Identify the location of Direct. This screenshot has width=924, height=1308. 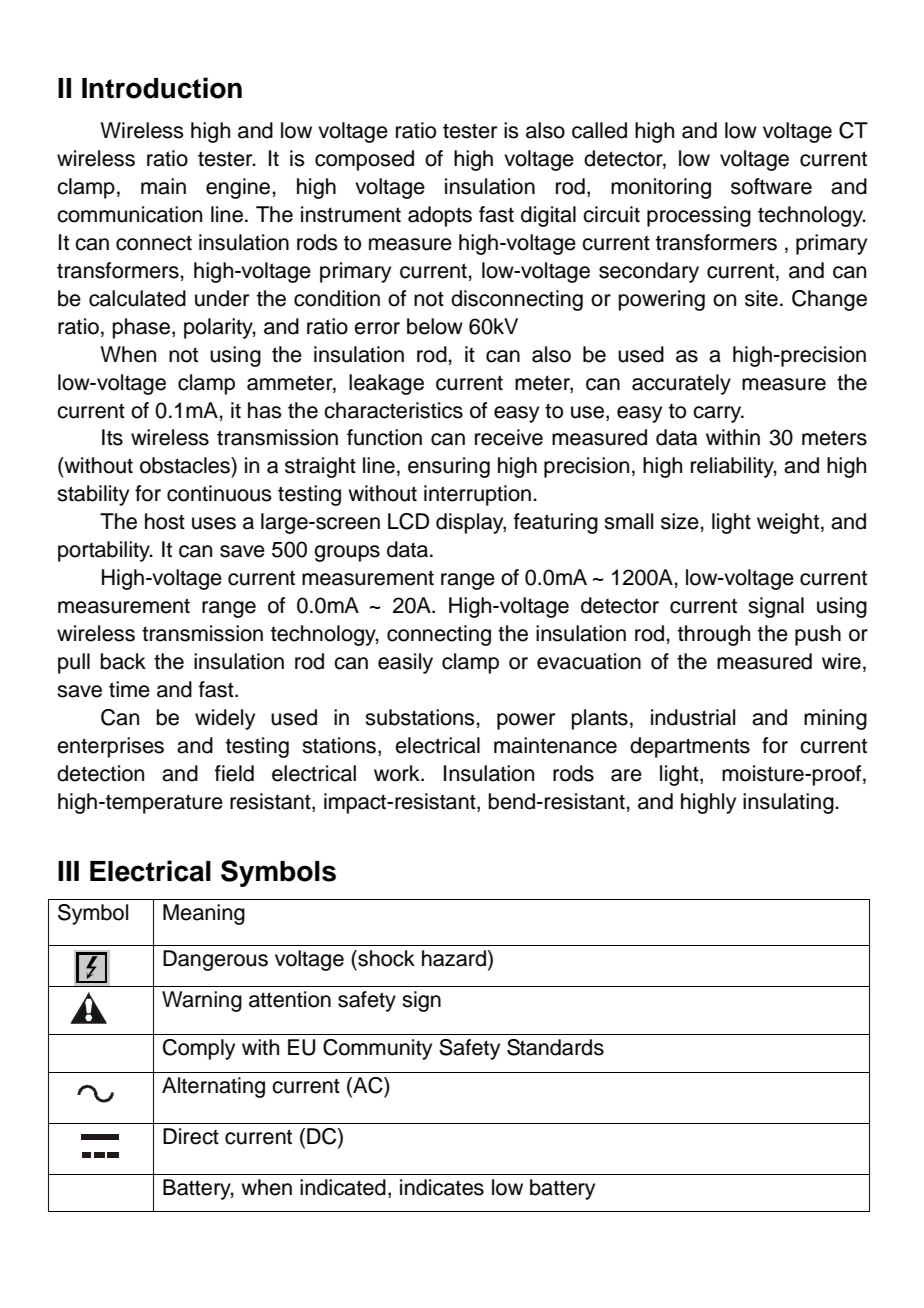
(191, 1136).
